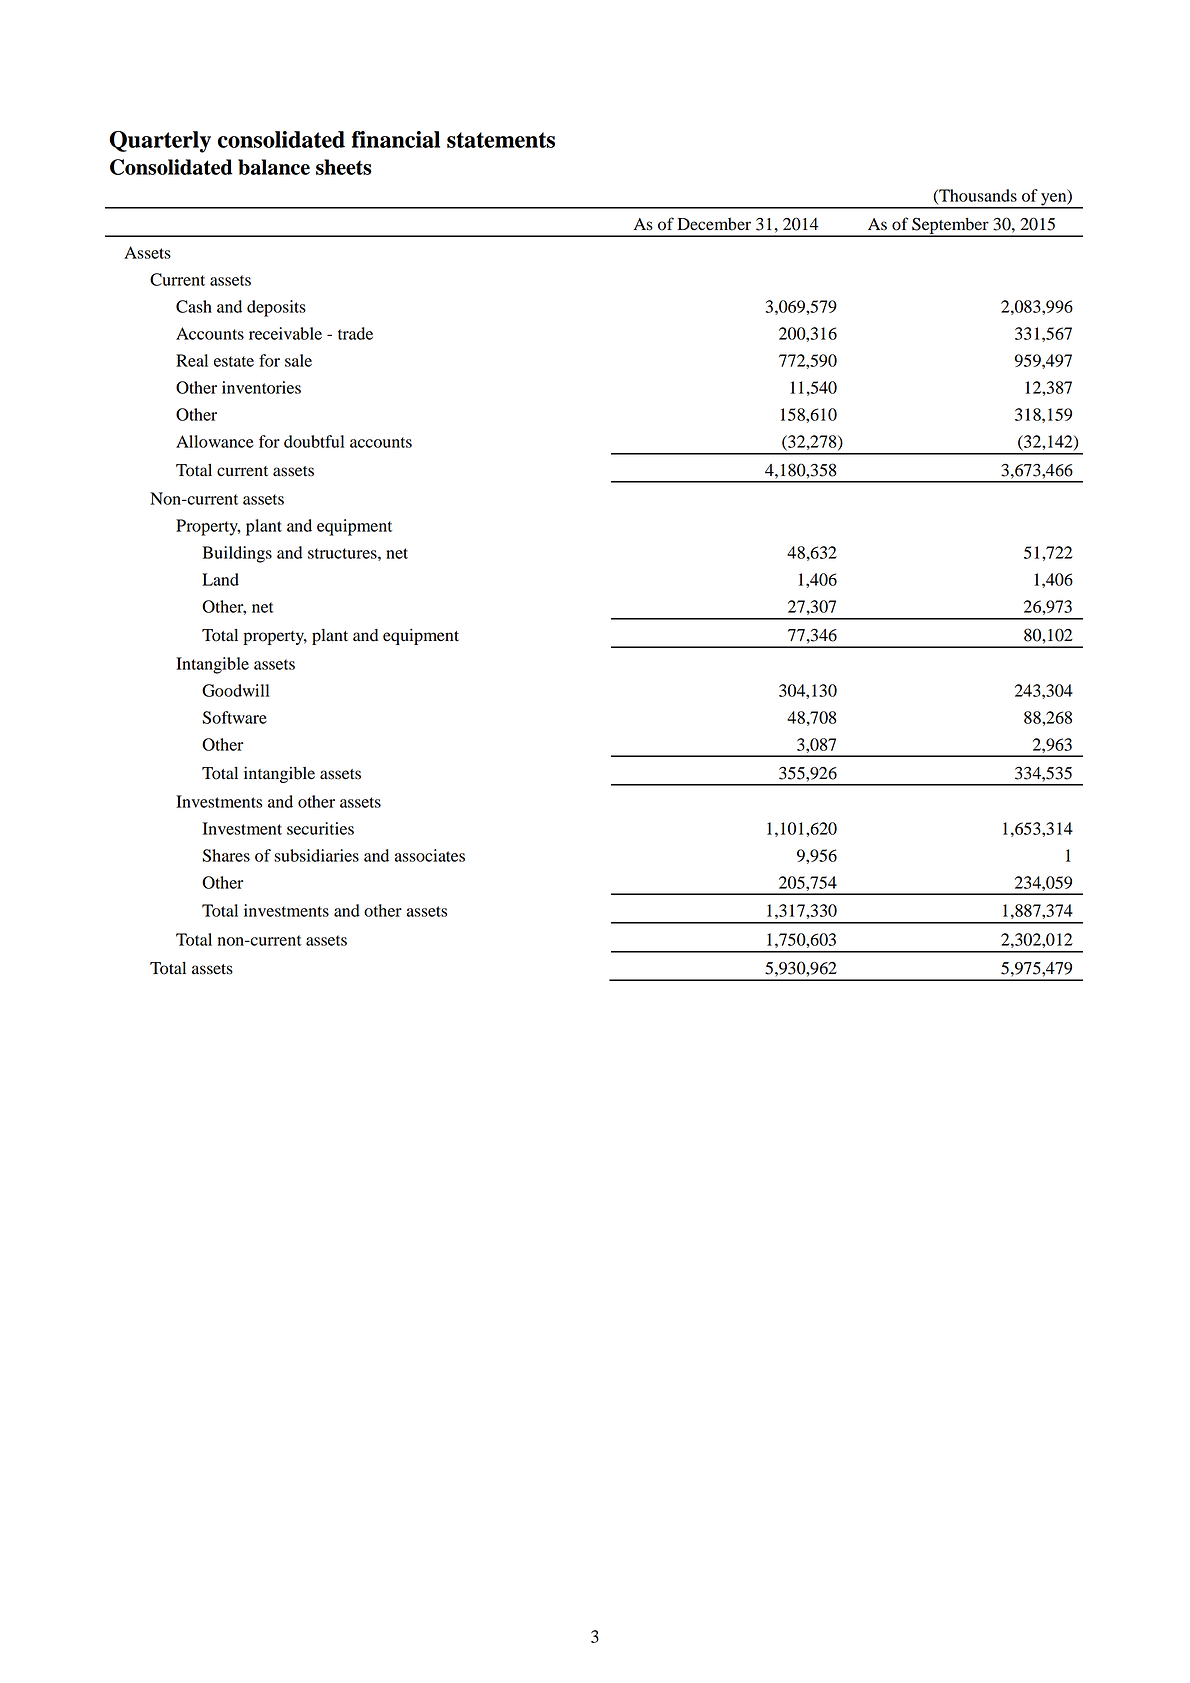 Image resolution: width=1190 pixels, height=1683 pixels. I want to click on trade, so click(355, 333).
